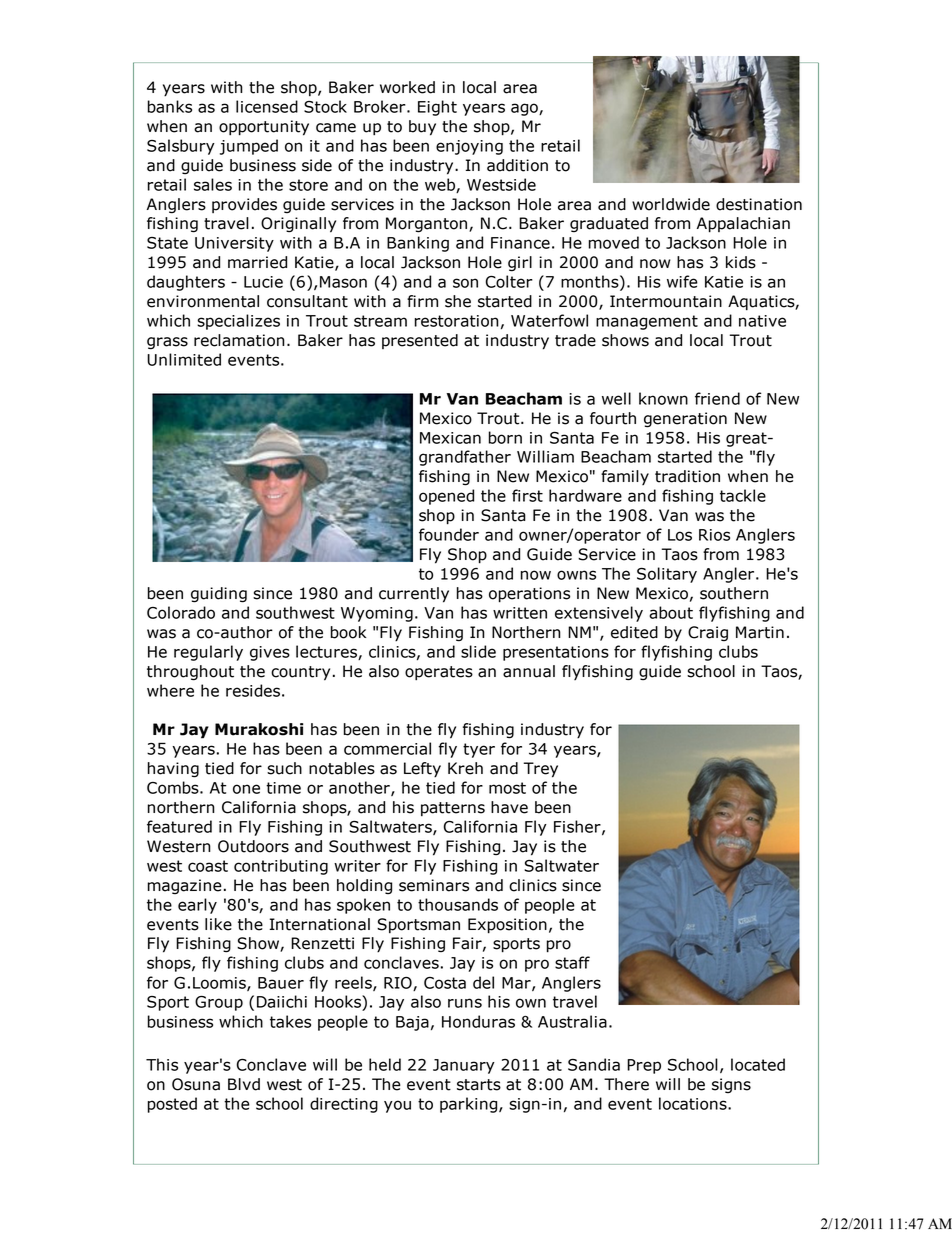 The height and width of the page is (1233, 952). I want to click on Blvd, so click(244, 1084).
